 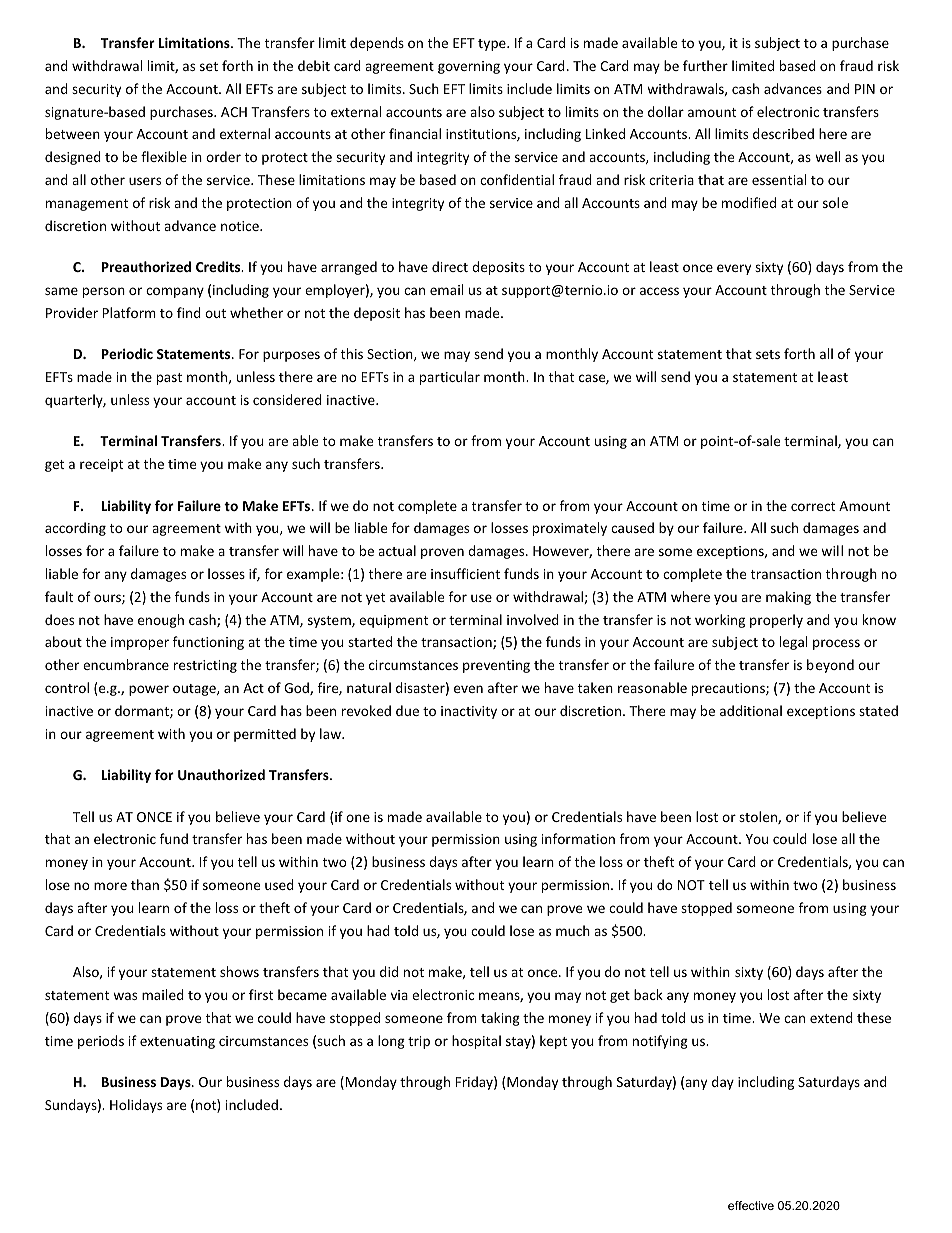 What do you see at coordinates (751, 1205) in the image?
I see `effective` at bounding box center [751, 1205].
